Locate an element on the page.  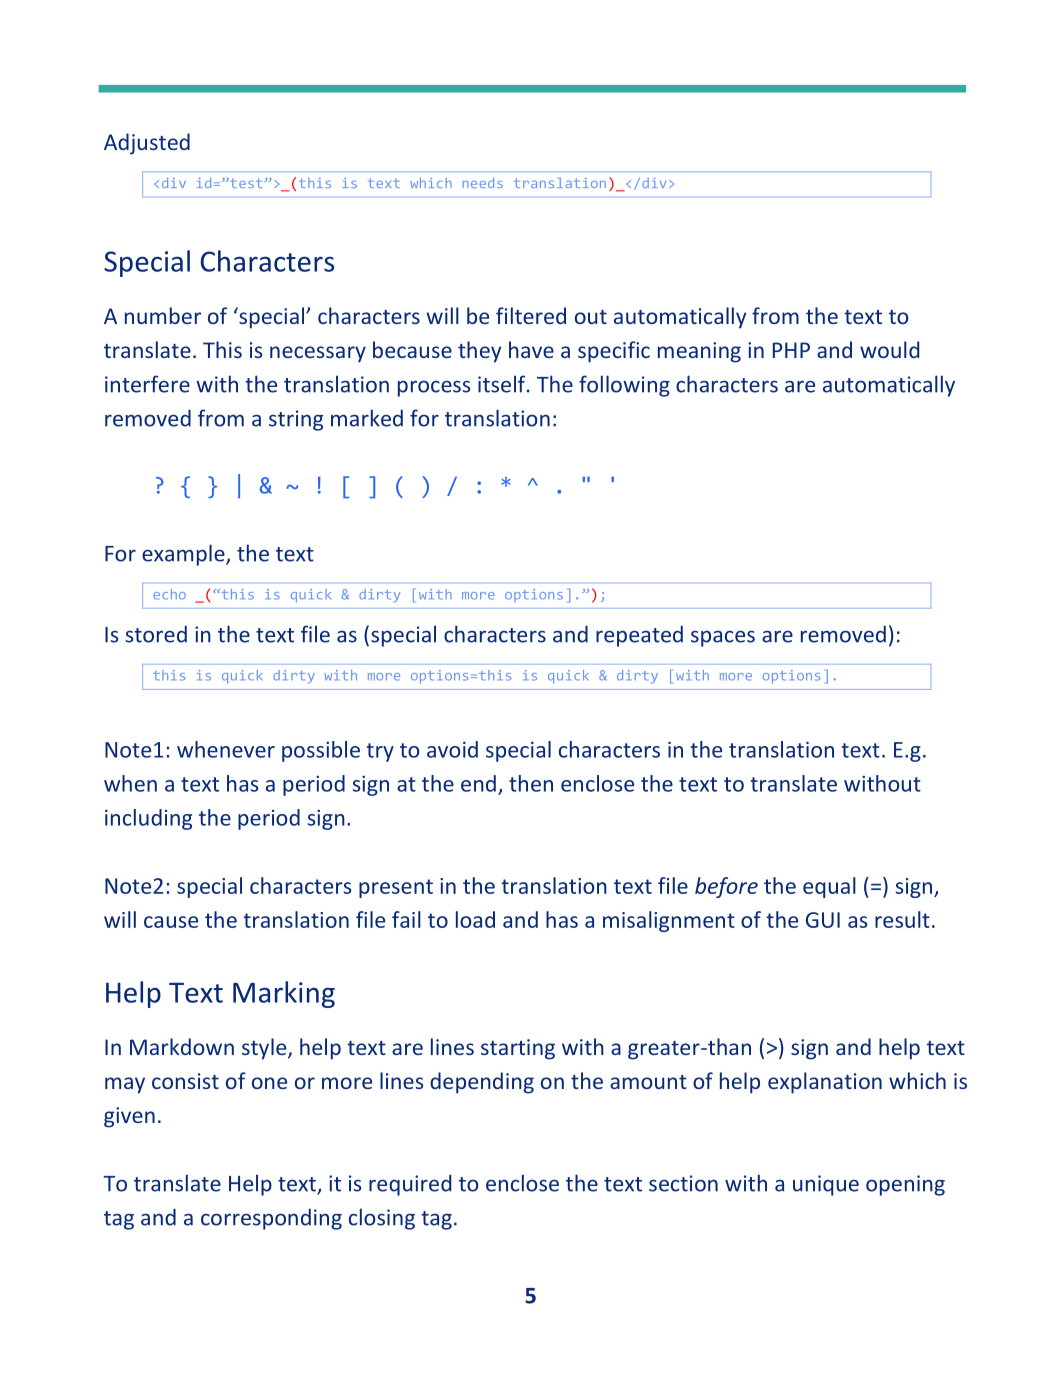
then is located at coordinates (531, 783).
